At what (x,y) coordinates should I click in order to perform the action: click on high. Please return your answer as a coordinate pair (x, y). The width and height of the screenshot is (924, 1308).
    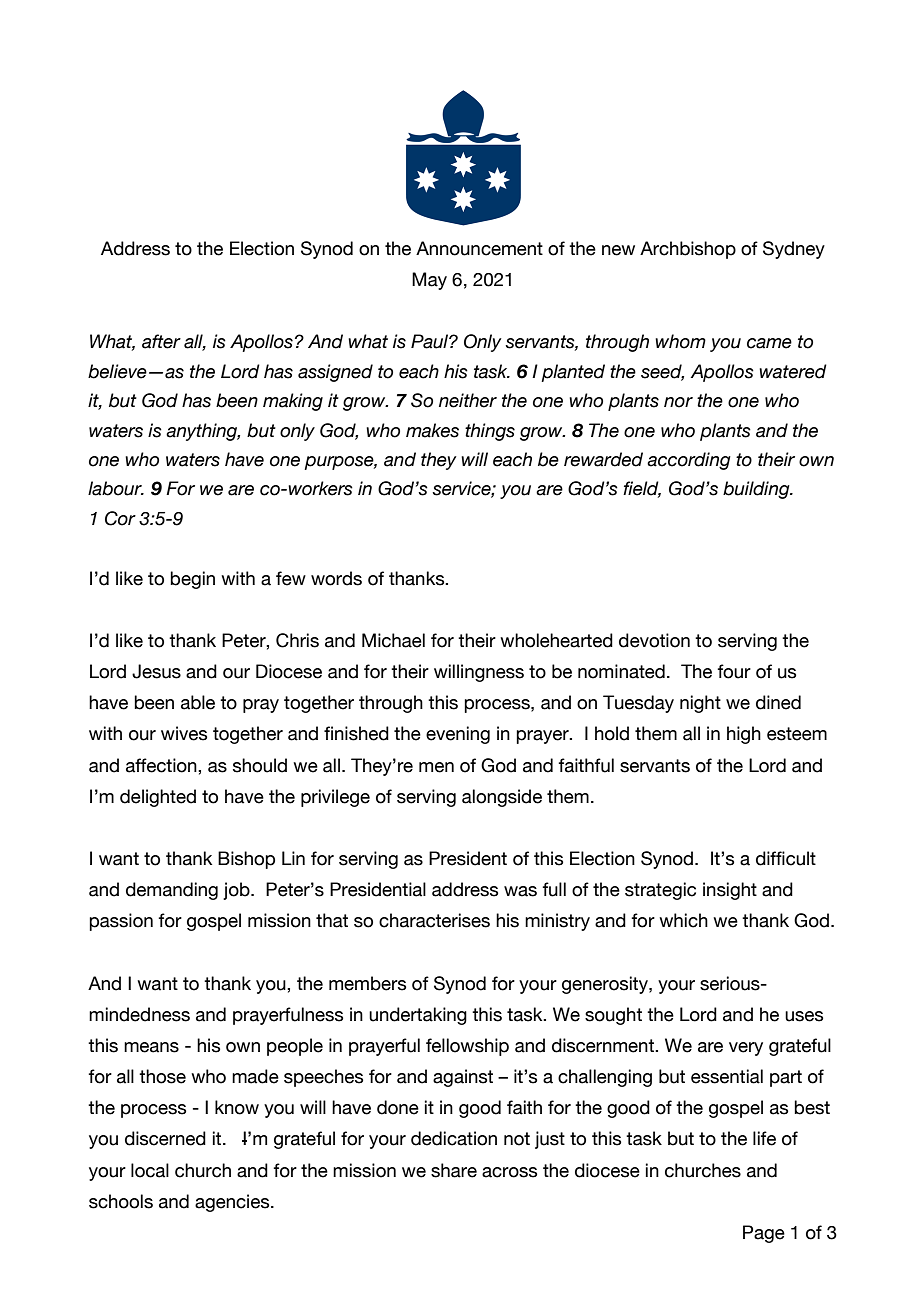
    Looking at the image, I should click on (744, 735).
